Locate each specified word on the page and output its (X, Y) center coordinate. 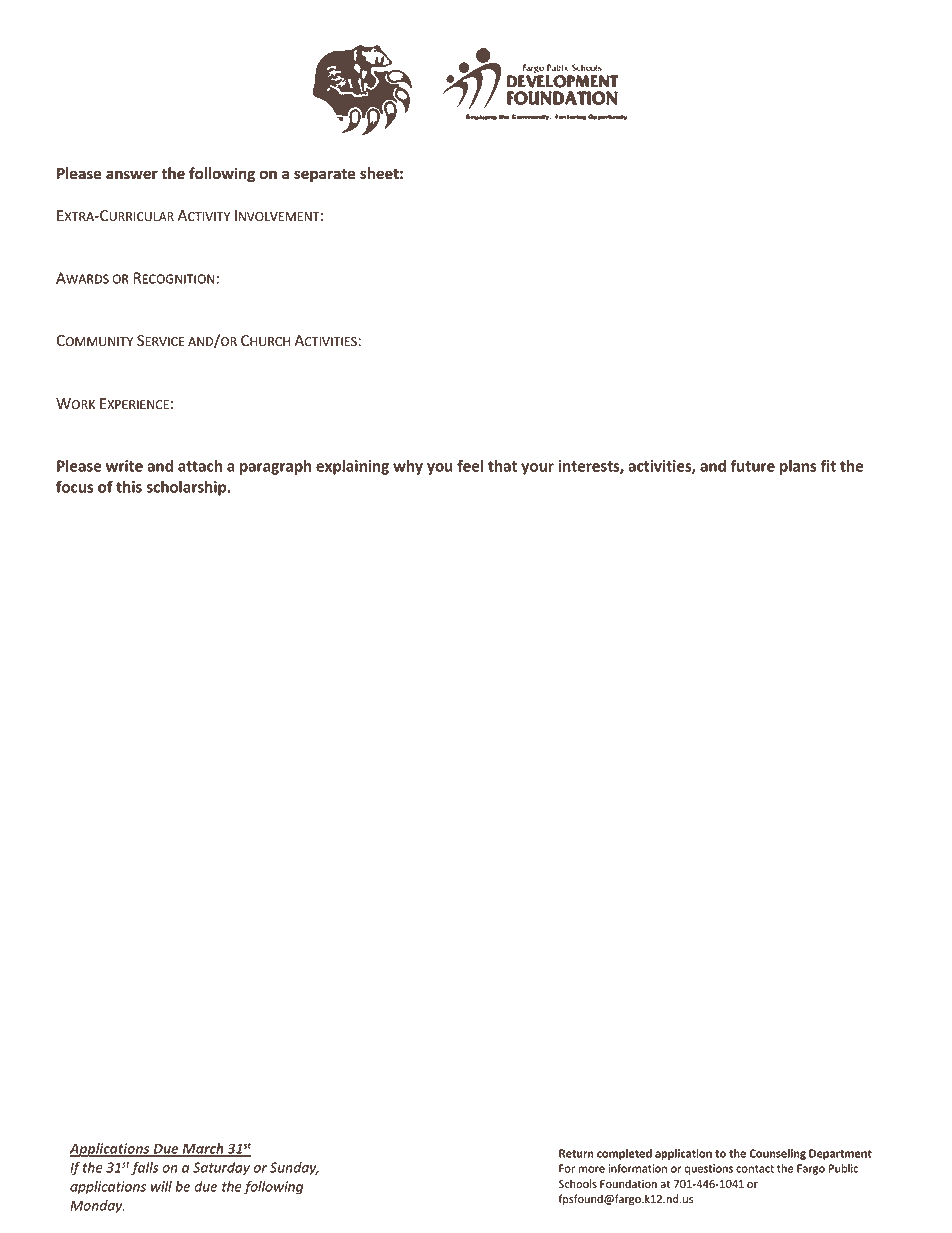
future (753, 465)
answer (132, 175)
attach (200, 465)
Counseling (777, 1154)
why (408, 467)
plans (798, 467)
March (203, 1150)
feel (470, 465)
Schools (578, 1183)
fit (828, 465)
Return (576, 1153)
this (129, 486)
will (161, 1186)
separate (325, 175)
